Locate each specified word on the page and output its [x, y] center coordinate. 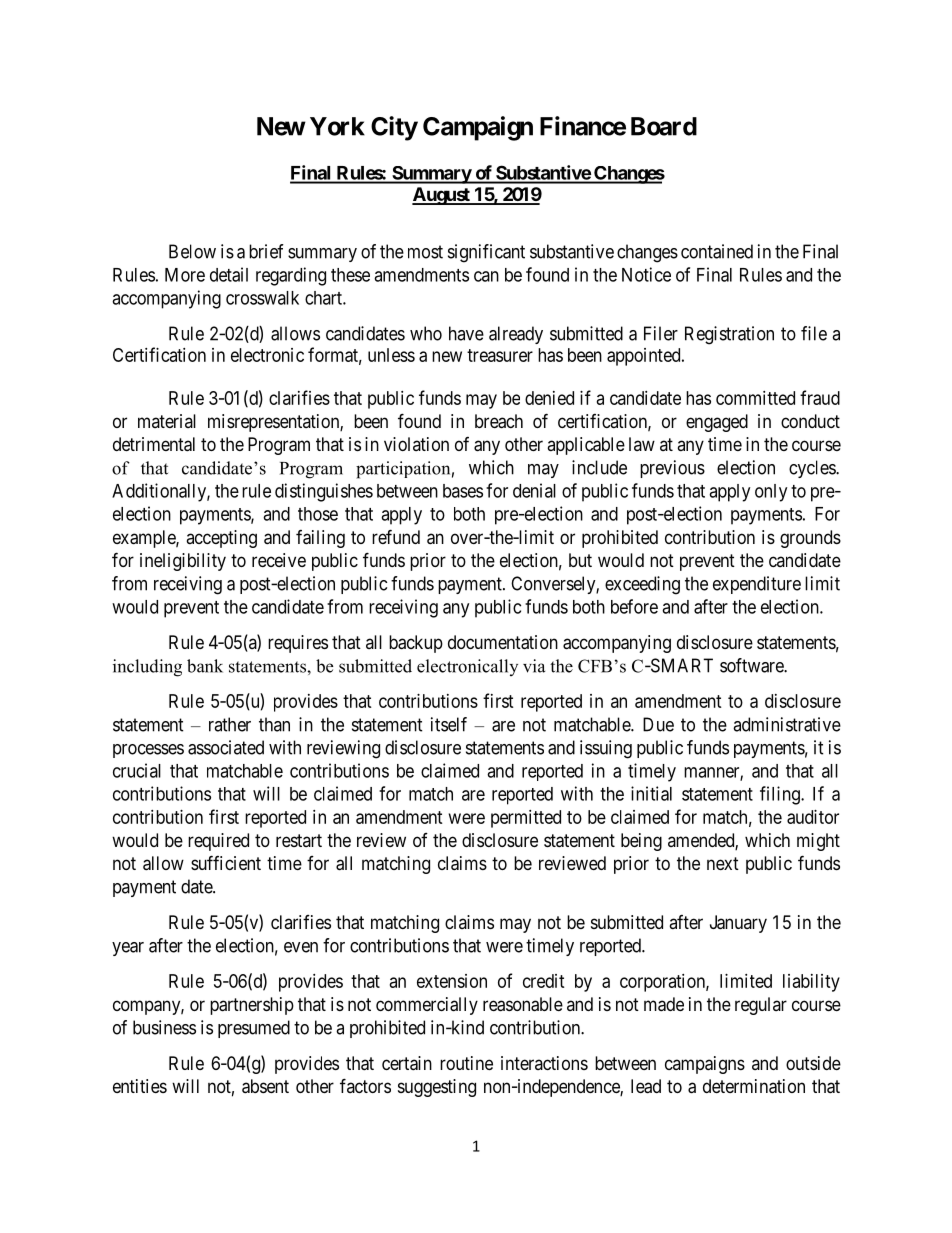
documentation [503, 642]
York [337, 126]
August [442, 196]
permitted [526, 819]
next [723, 863]
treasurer [500, 355]
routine [466, 1063]
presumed [254, 1029]
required [218, 842]
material [167, 421]
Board [664, 126]
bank [205, 666]
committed [755, 398]
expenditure [757, 585]
